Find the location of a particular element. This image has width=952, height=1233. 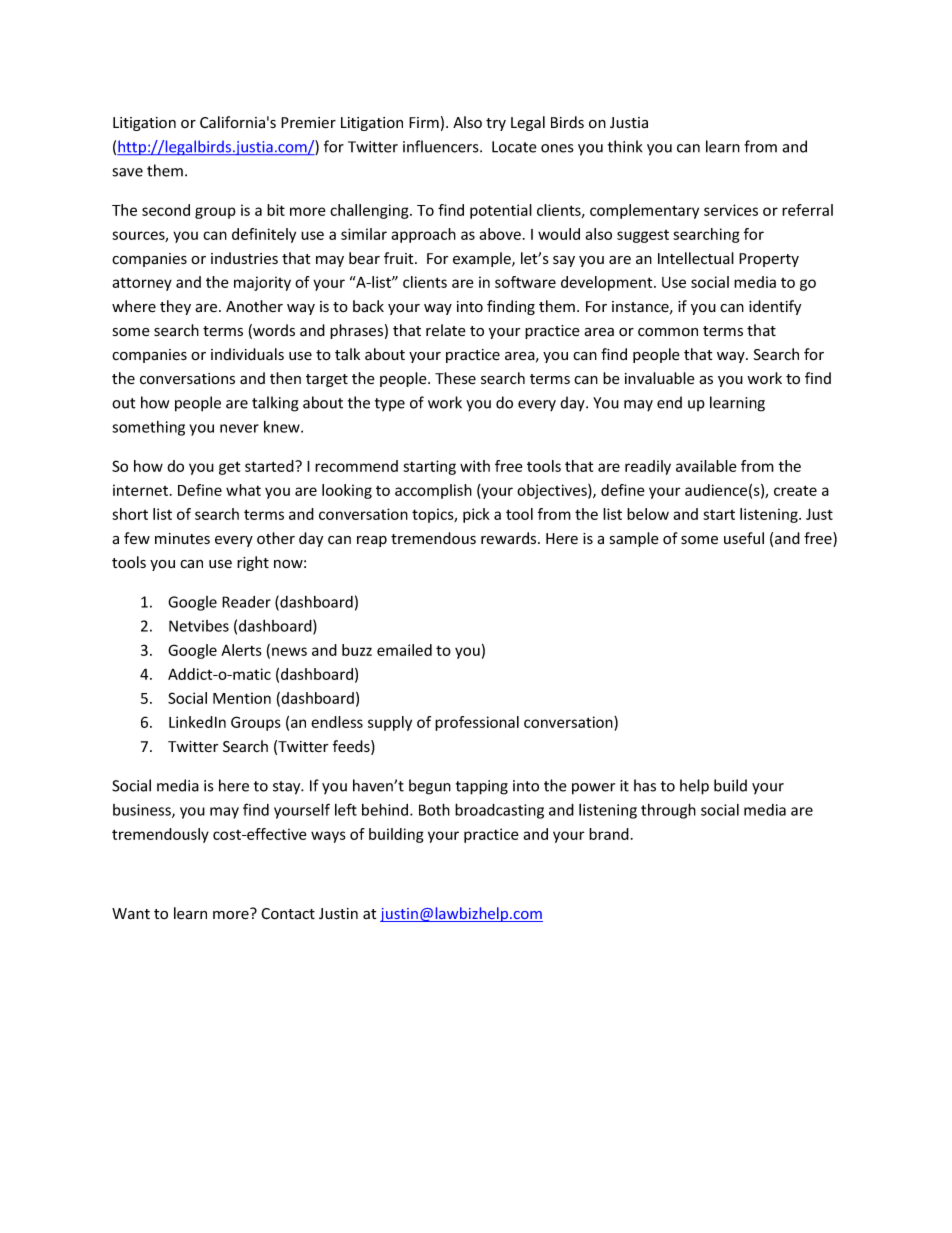

think is located at coordinates (625, 146).
